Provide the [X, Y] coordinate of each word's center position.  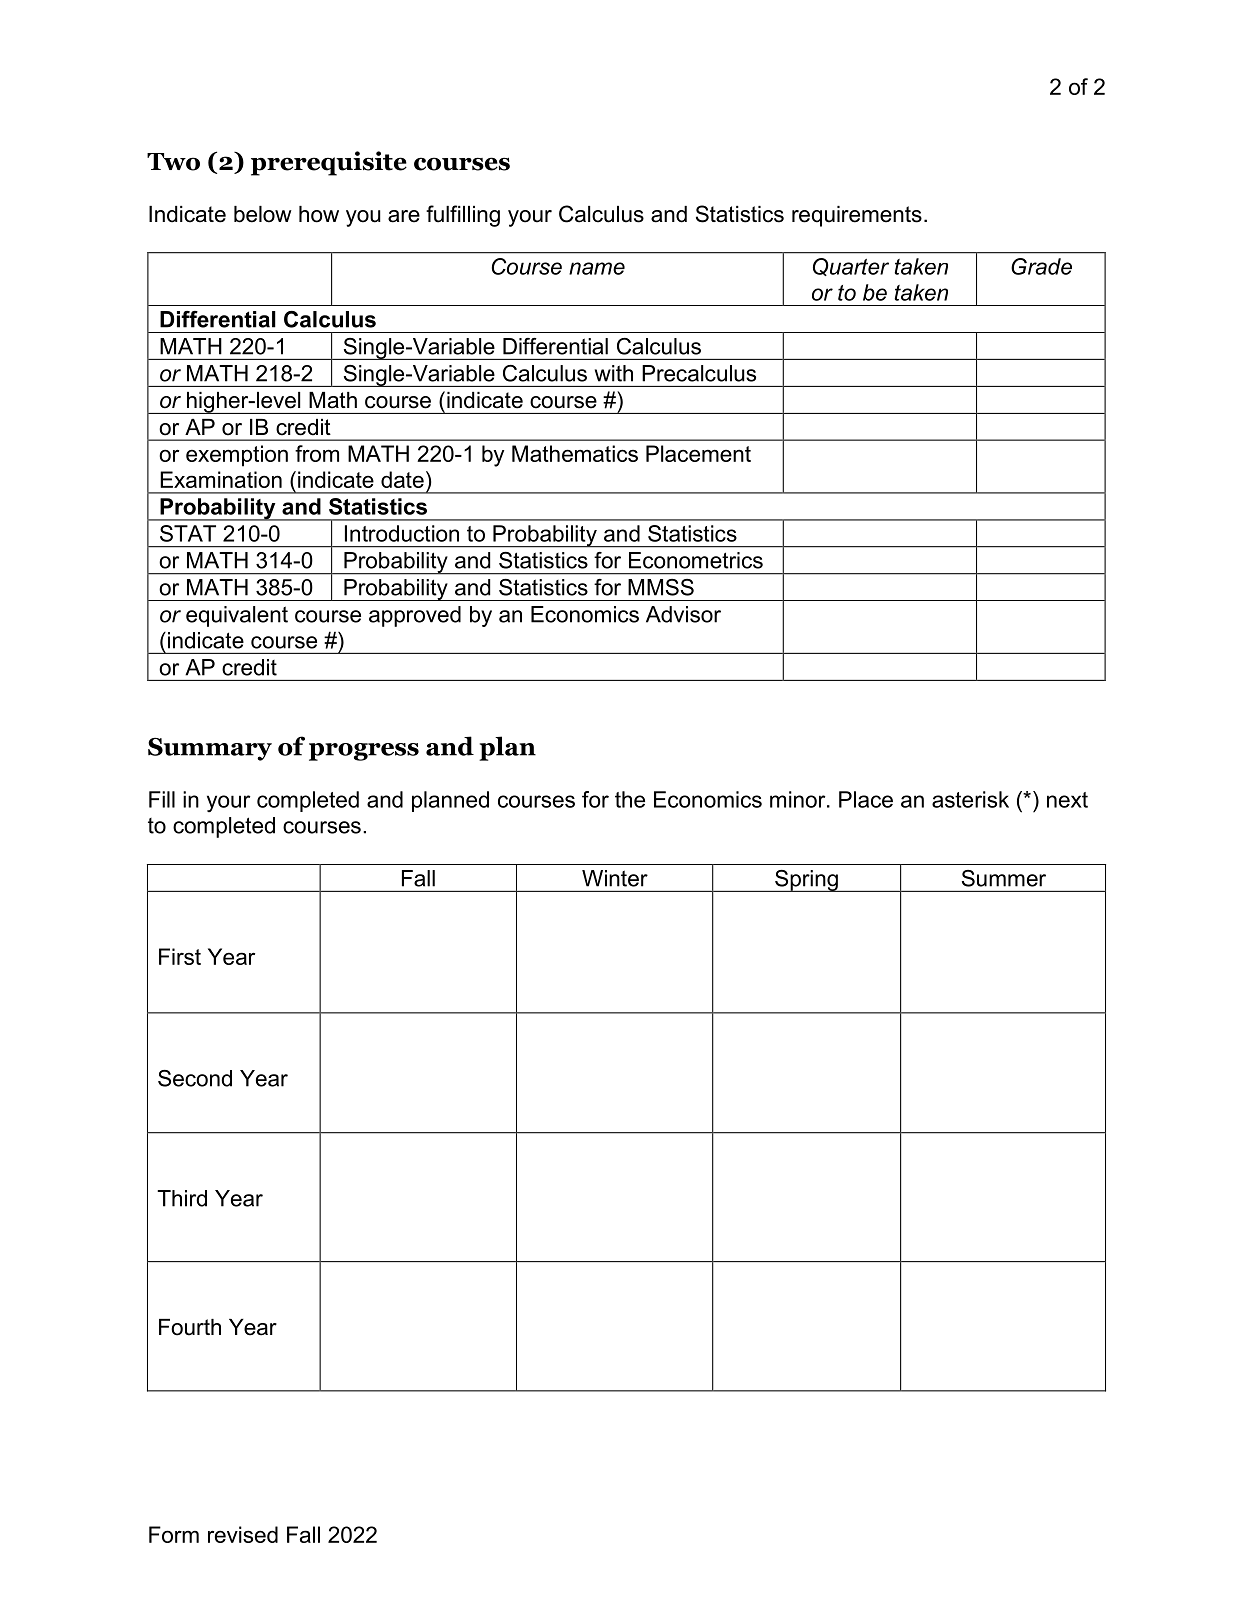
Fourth [190, 1327]
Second [195, 1078]
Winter [615, 878]
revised [243, 1534]
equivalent [237, 616]
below [263, 214]
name [597, 268]
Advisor [683, 614]
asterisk [970, 799]
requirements [857, 216]
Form [174, 1534]
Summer [1004, 878]
